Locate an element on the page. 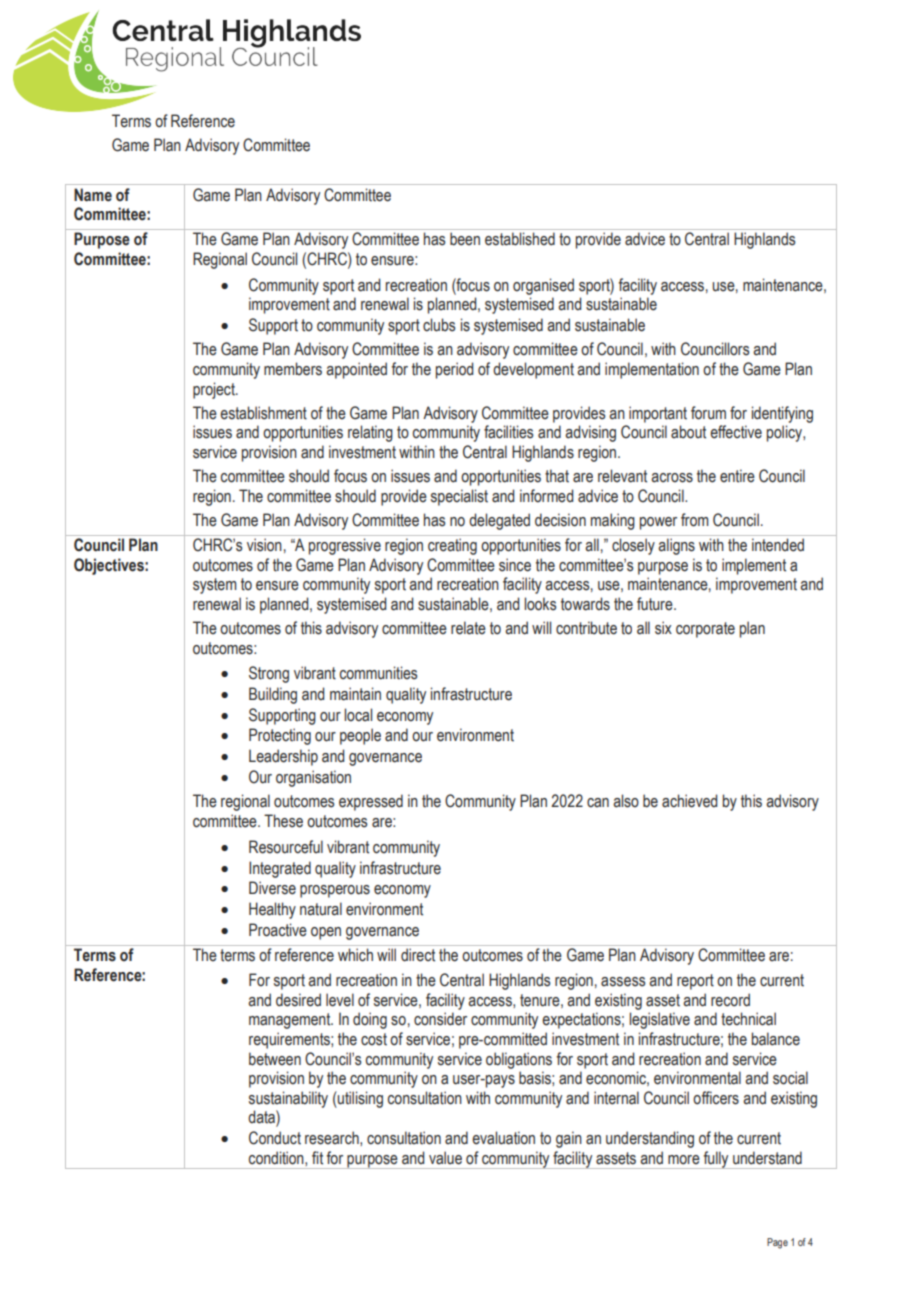 The height and width of the page is (1308, 924). achieved is located at coordinates (689, 801).
